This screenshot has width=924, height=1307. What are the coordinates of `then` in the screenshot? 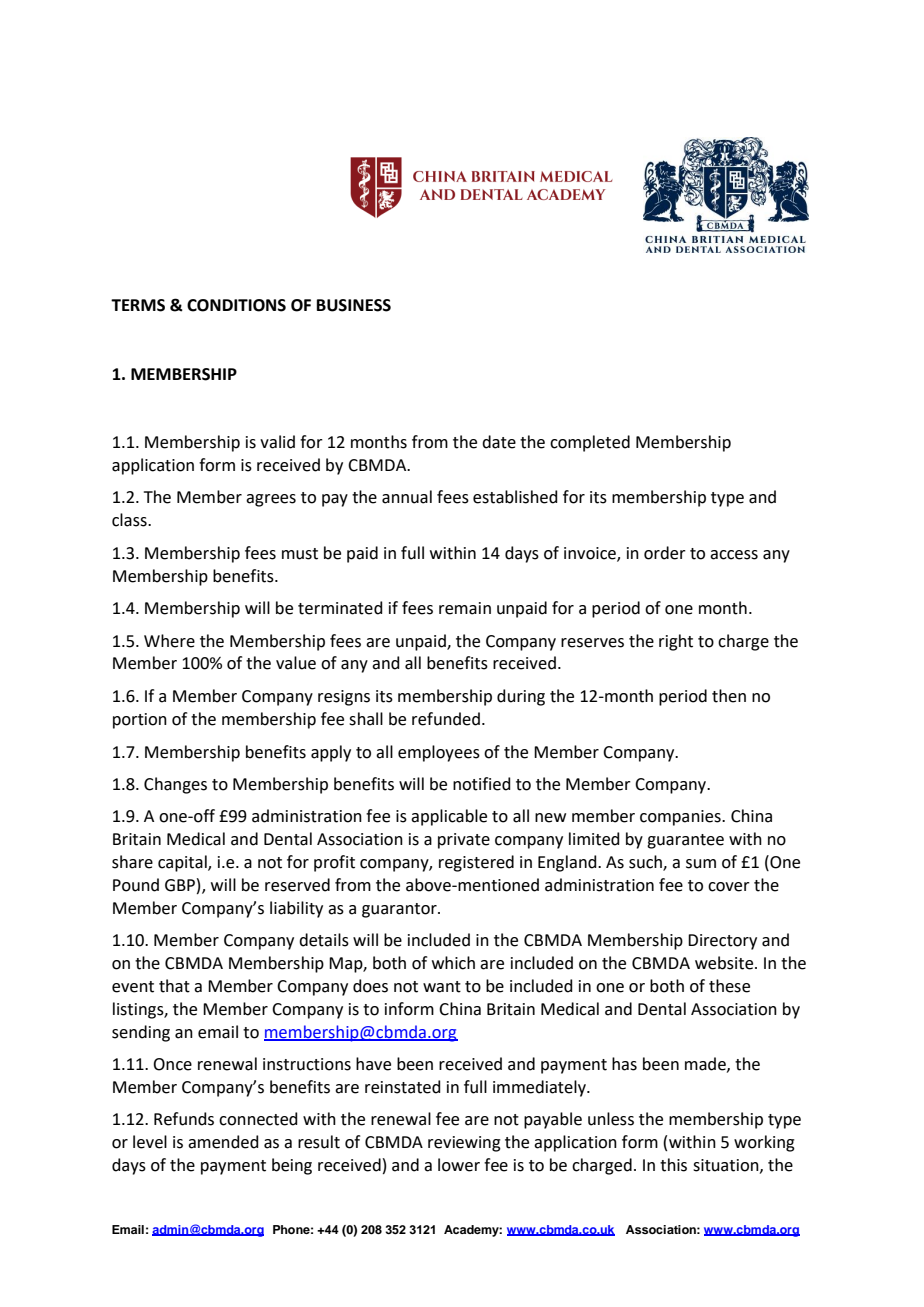 It's located at (729, 696).
